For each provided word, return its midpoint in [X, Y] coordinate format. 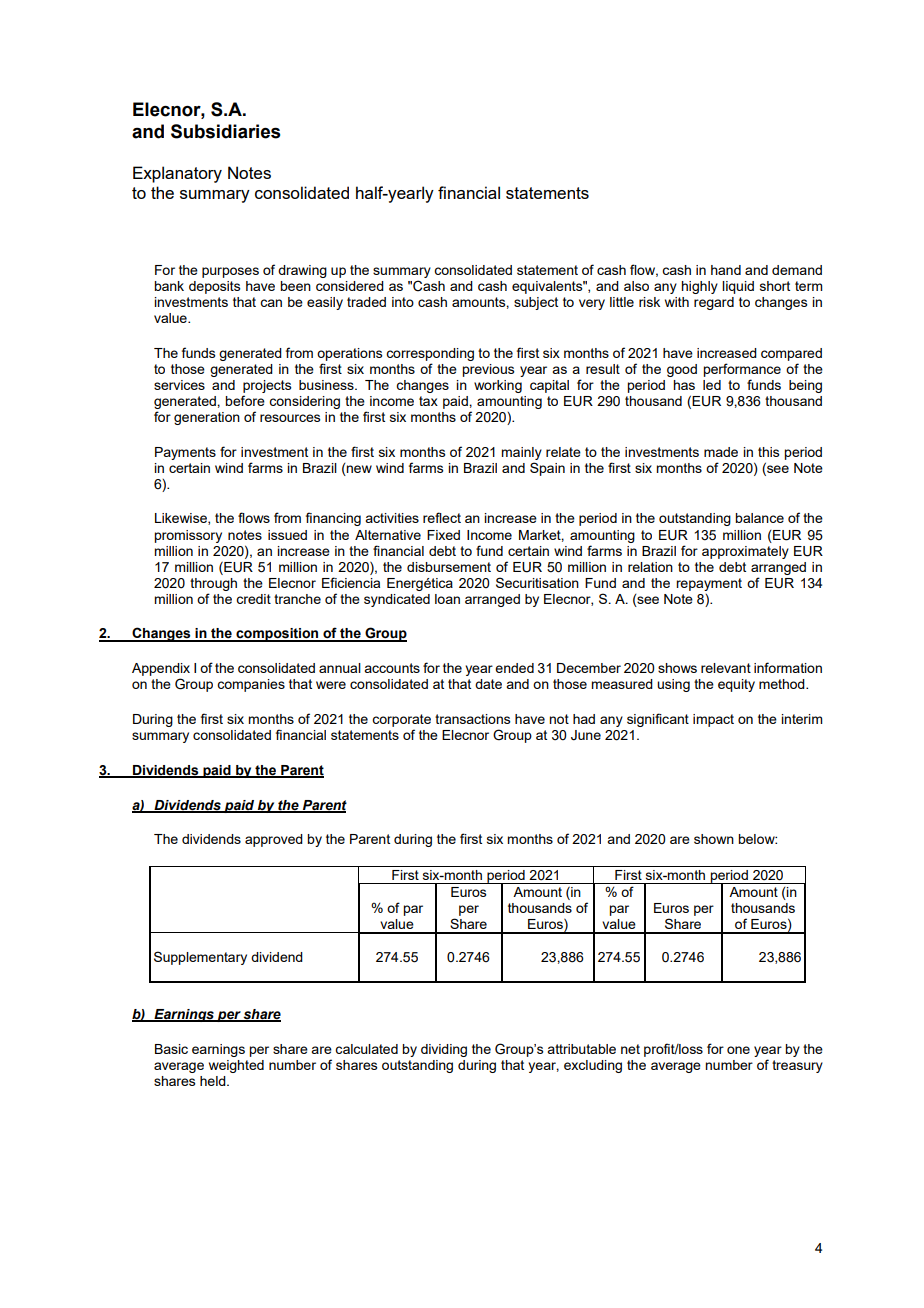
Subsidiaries [225, 131]
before [245, 400]
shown [714, 839]
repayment [709, 584]
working [498, 386]
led [712, 385]
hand [726, 270]
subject [536, 303]
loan [447, 599]
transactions [473, 719]
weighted [236, 1066]
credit [253, 599]
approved [274, 840]
